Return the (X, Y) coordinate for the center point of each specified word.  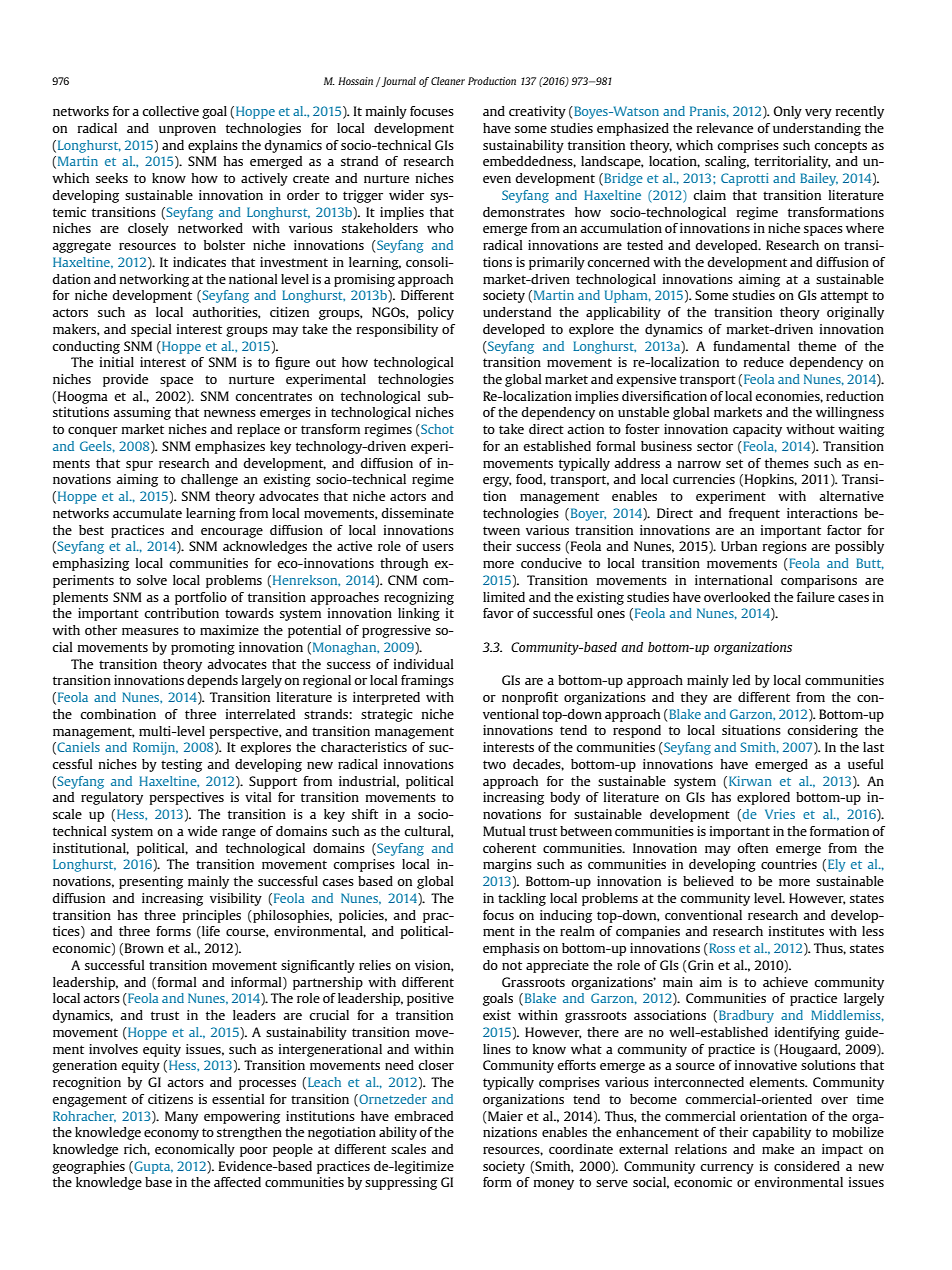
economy (171, 1135)
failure (816, 597)
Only (788, 112)
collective (170, 111)
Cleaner (448, 81)
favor (498, 613)
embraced (423, 1116)
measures (150, 631)
